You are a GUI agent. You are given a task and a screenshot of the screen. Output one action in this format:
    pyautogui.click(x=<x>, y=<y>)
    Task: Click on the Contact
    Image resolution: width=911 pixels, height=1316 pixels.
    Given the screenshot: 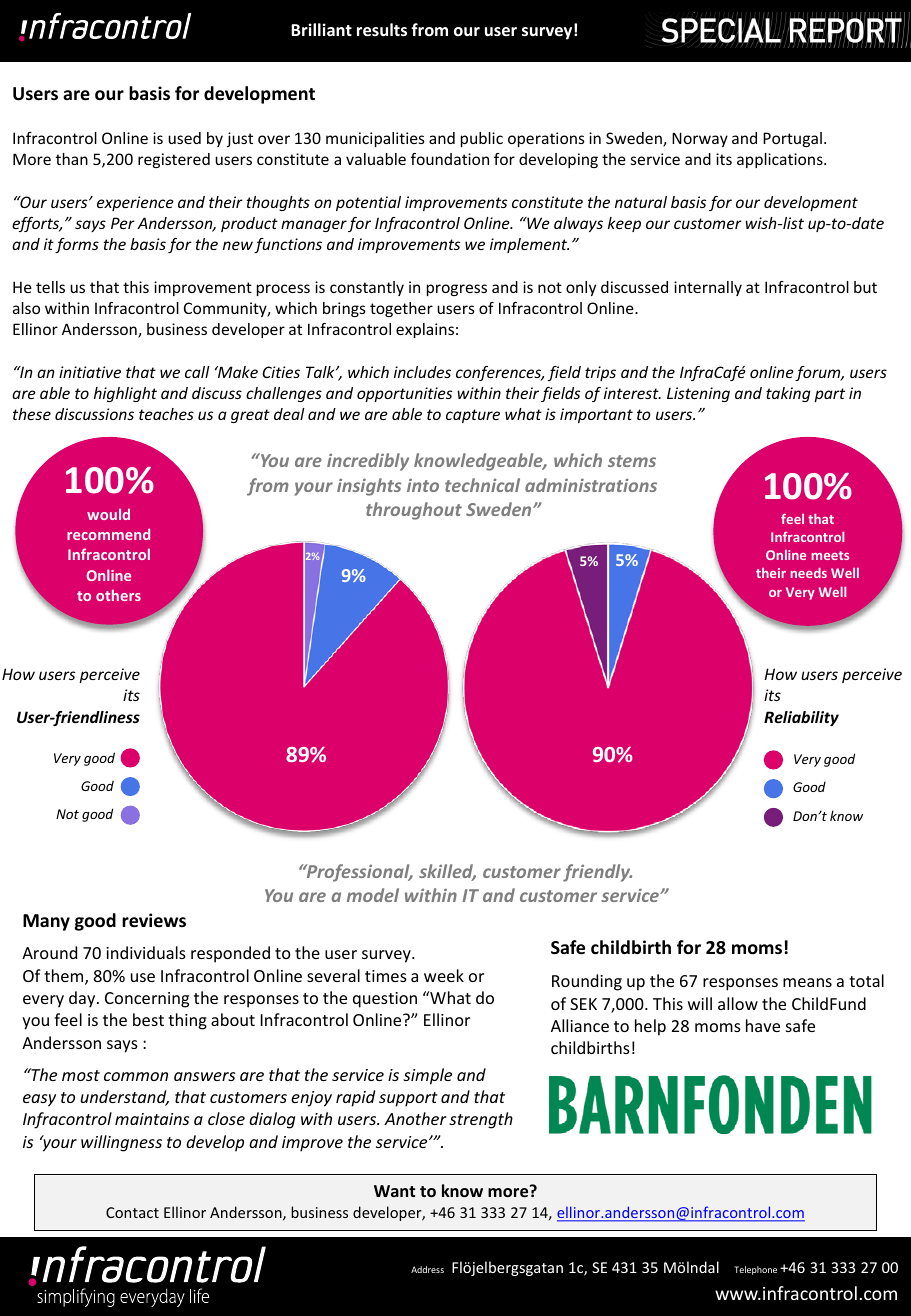 What is the action you would take?
    pyautogui.click(x=132, y=1212)
